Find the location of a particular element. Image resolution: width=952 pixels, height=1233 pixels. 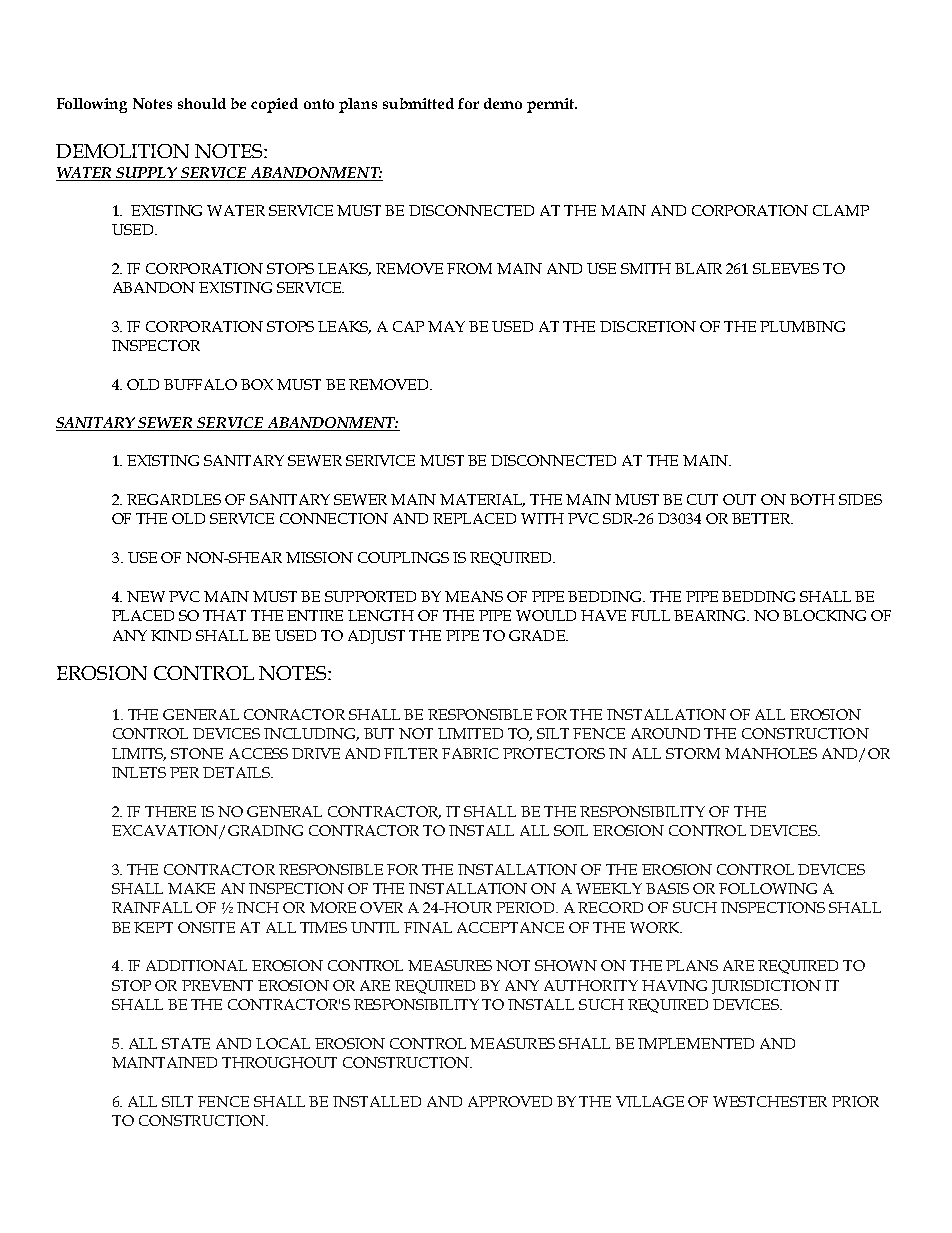

CLAMP is located at coordinates (841, 210).
